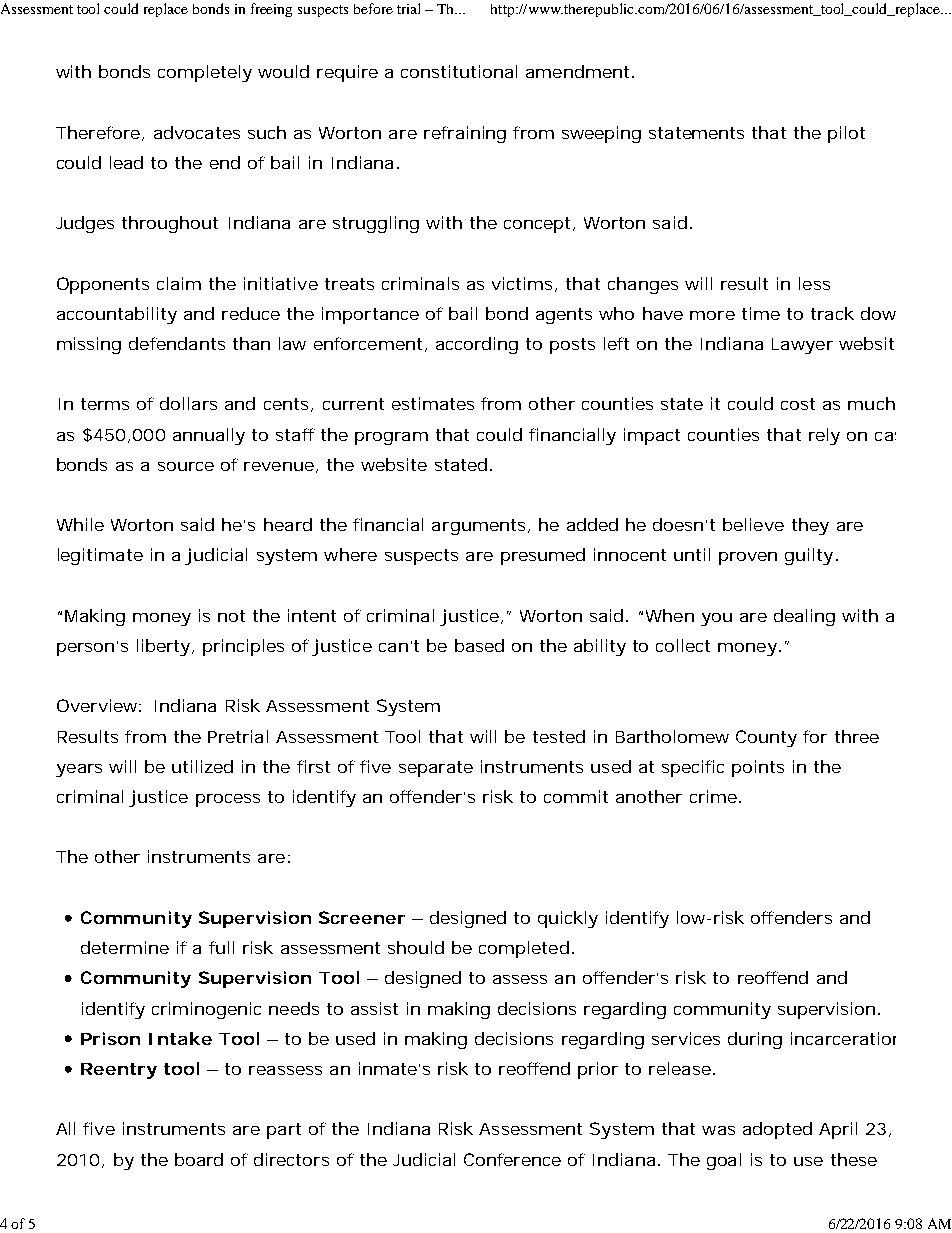  What do you see at coordinates (199, 1159) in the screenshot?
I see `board` at bounding box center [199, 1159].
